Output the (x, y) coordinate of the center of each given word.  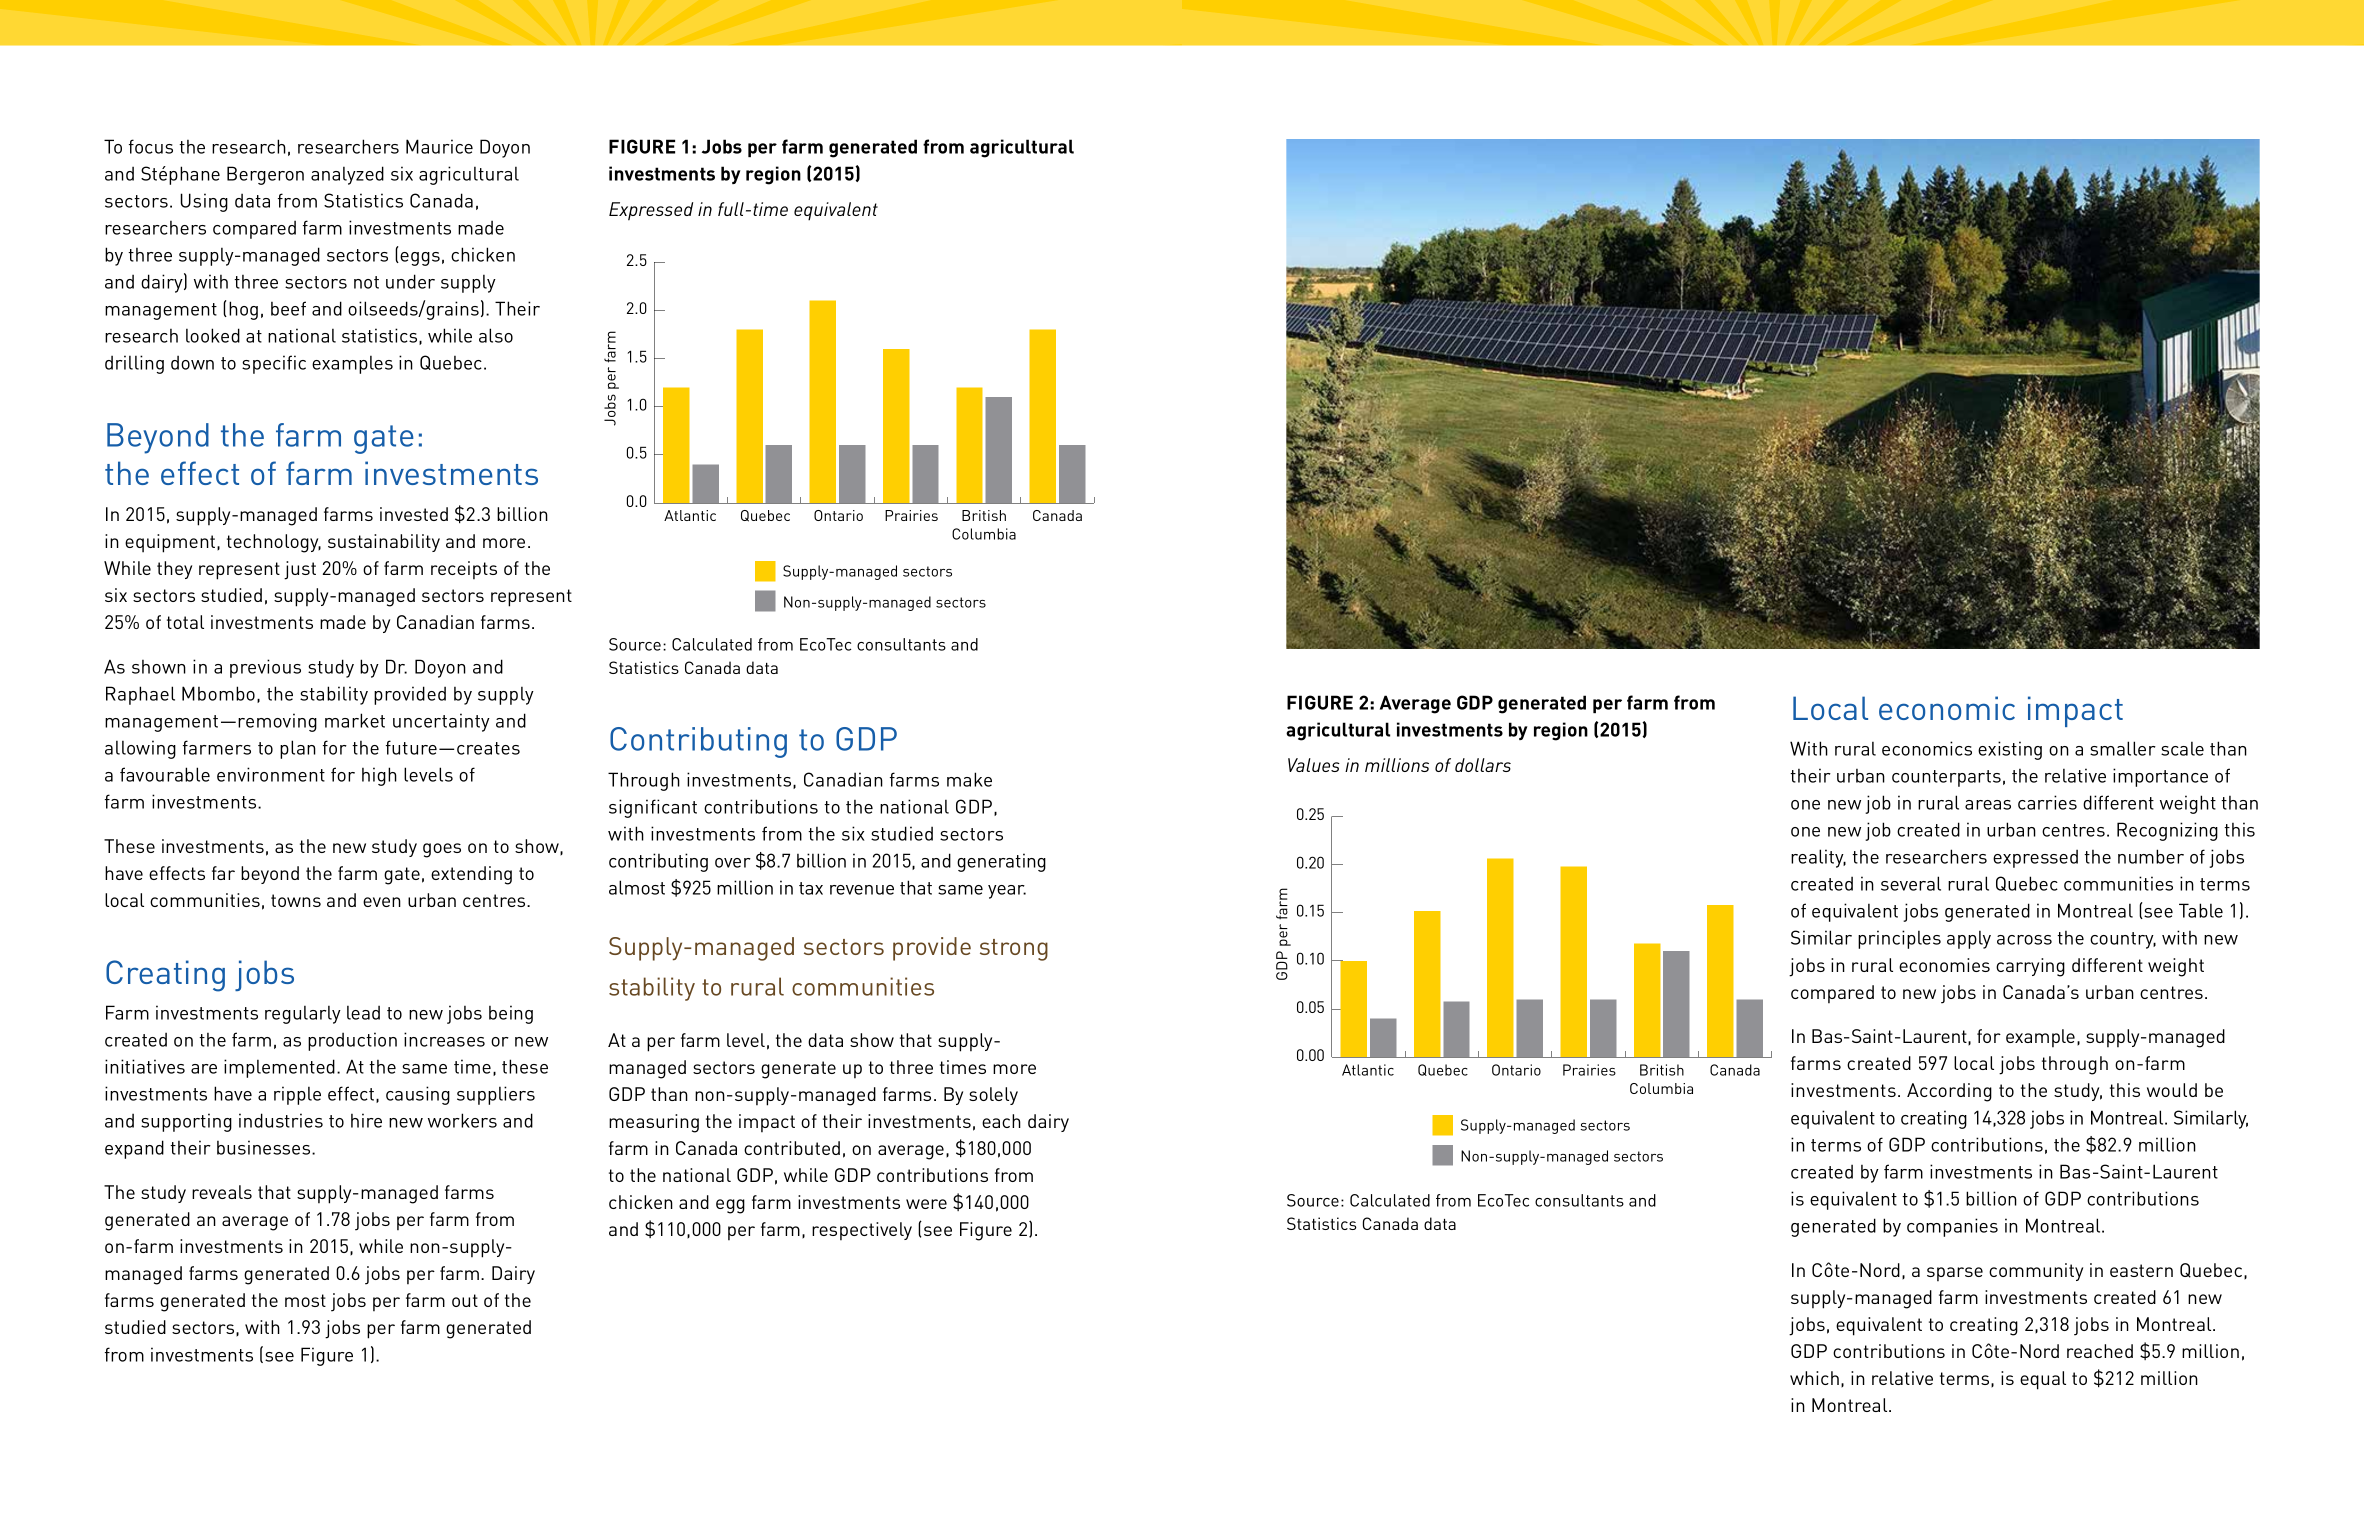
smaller (2123, 748)
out (465, 1300)
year (1007, 892)
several (1911, 883)
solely (993, 1096)
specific (274, 364)
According (1949, 1092)
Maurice (439, 146)
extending (471, 875)
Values (1314, 765)
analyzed (347, 175)
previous (265, 668)
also (496, 335)
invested (414, 514)
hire (366, 1120)
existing (2010, 750)
